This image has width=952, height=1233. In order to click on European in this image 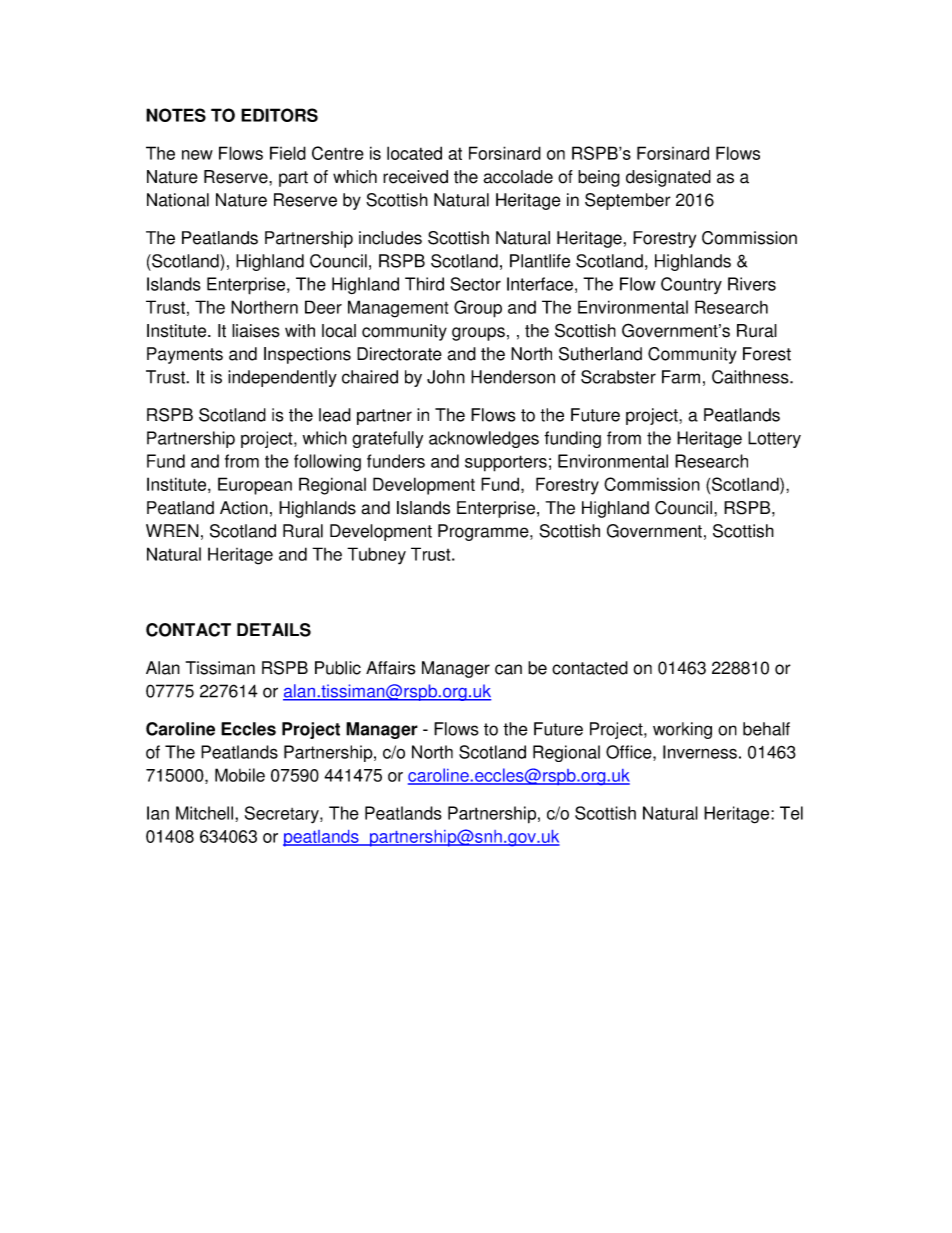, I will do `click(255, 486)`.
